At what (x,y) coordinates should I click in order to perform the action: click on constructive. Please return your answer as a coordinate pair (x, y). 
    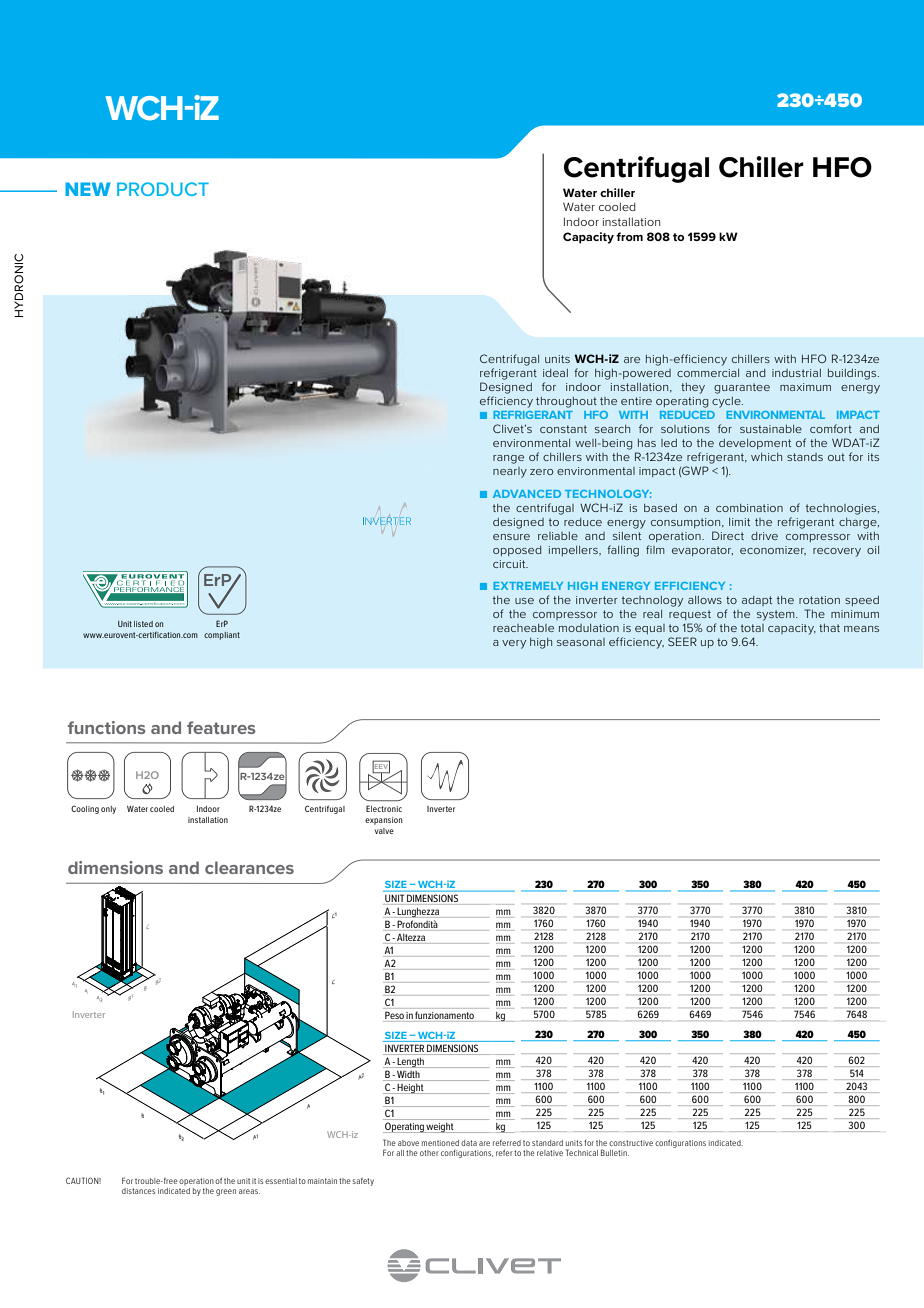
    Looking at the image, I should click on (631, 1143).
